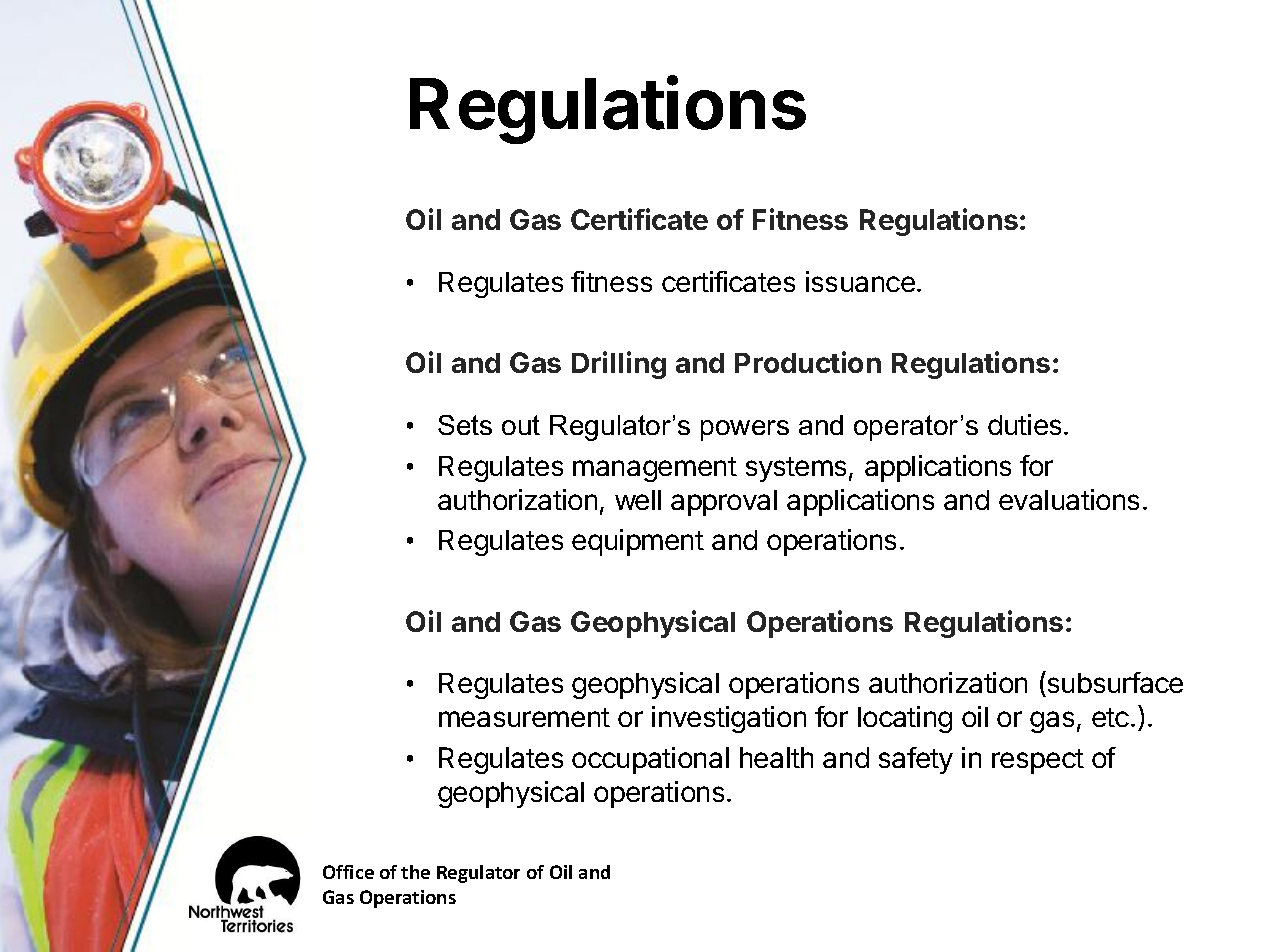 This document has height=952, width=1270. I want to click on duties, so click(1024, 424).
